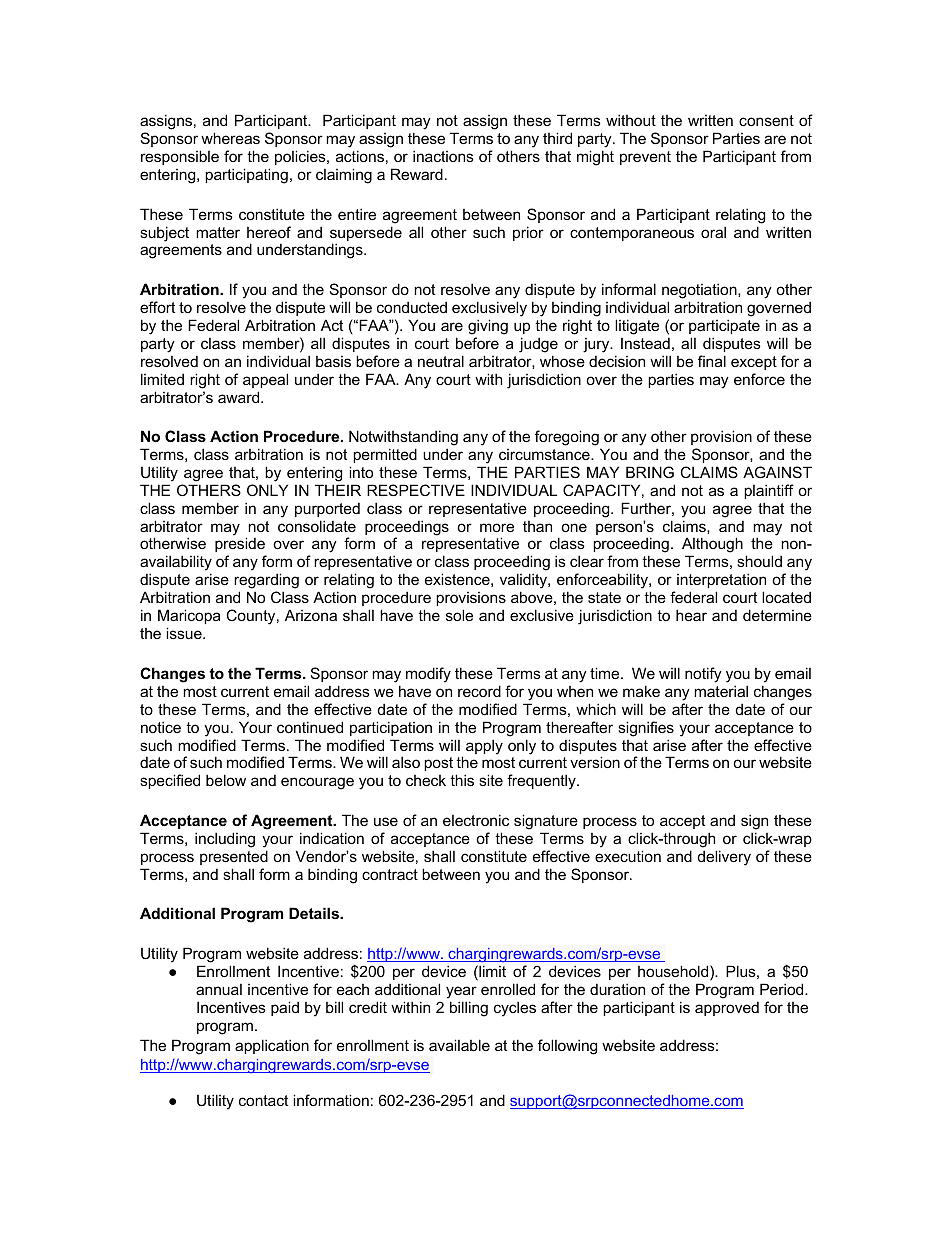 Image resolution: width=952 pixels, height=1233 pixels. What do you see at coordinates (459, 1045) in the image?
I see `available` at bounding box center [459, 1045].
